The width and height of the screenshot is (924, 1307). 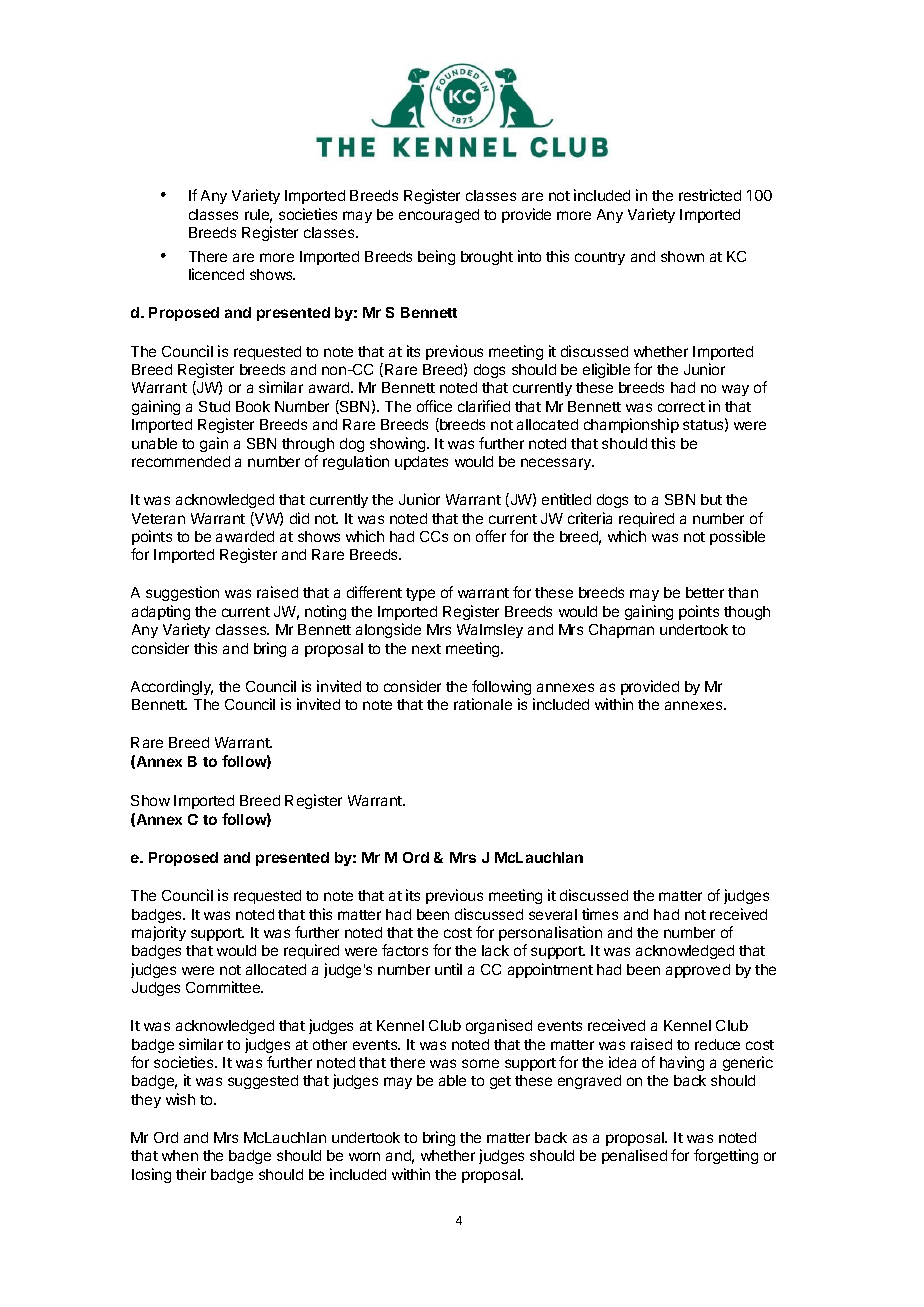 What do you see at coordinates (439, 216) in the screenshot?
I see `encouraged` at bounding box center [439, 216].
